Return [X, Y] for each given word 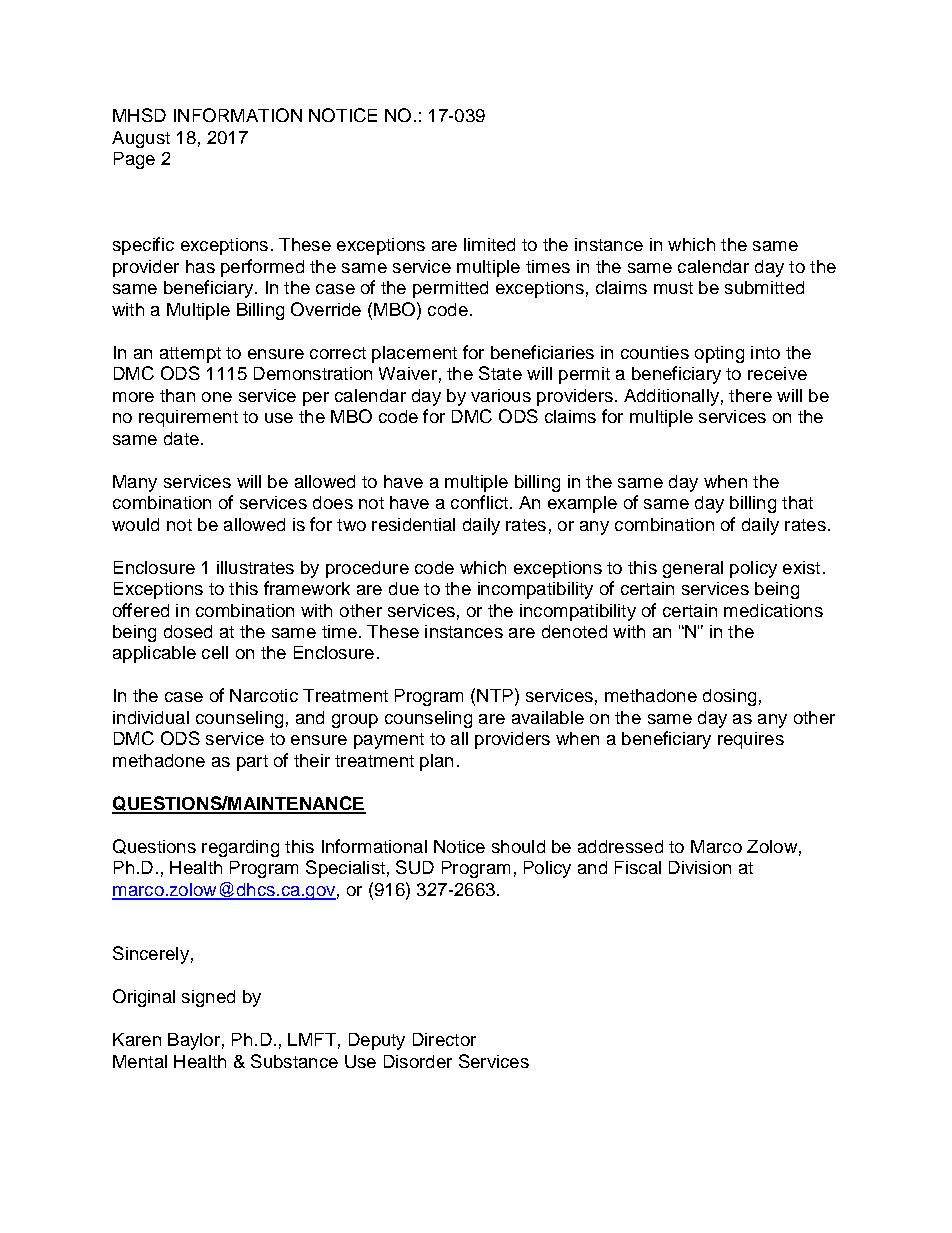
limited [489, 244]
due [404, 588]
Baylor [194, 1041]
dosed [188, 631]
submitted [764, 287]
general [693, 569]
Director [444, 1039]
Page [134, 160]
